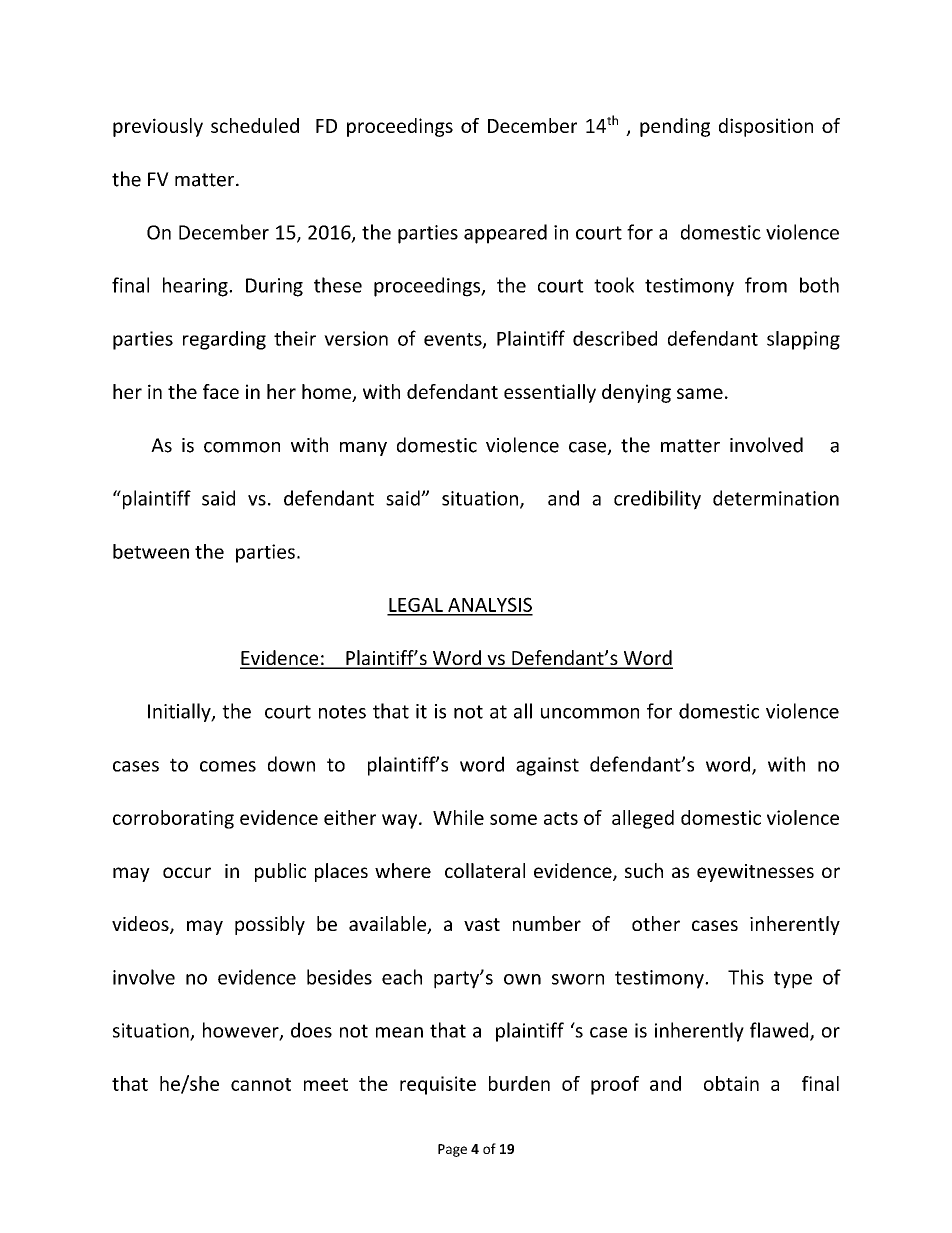 This screenshot has width=952, height=1233. Describe the element at coordinates (151, 551) in the screenshot. I see `between` at that location.
